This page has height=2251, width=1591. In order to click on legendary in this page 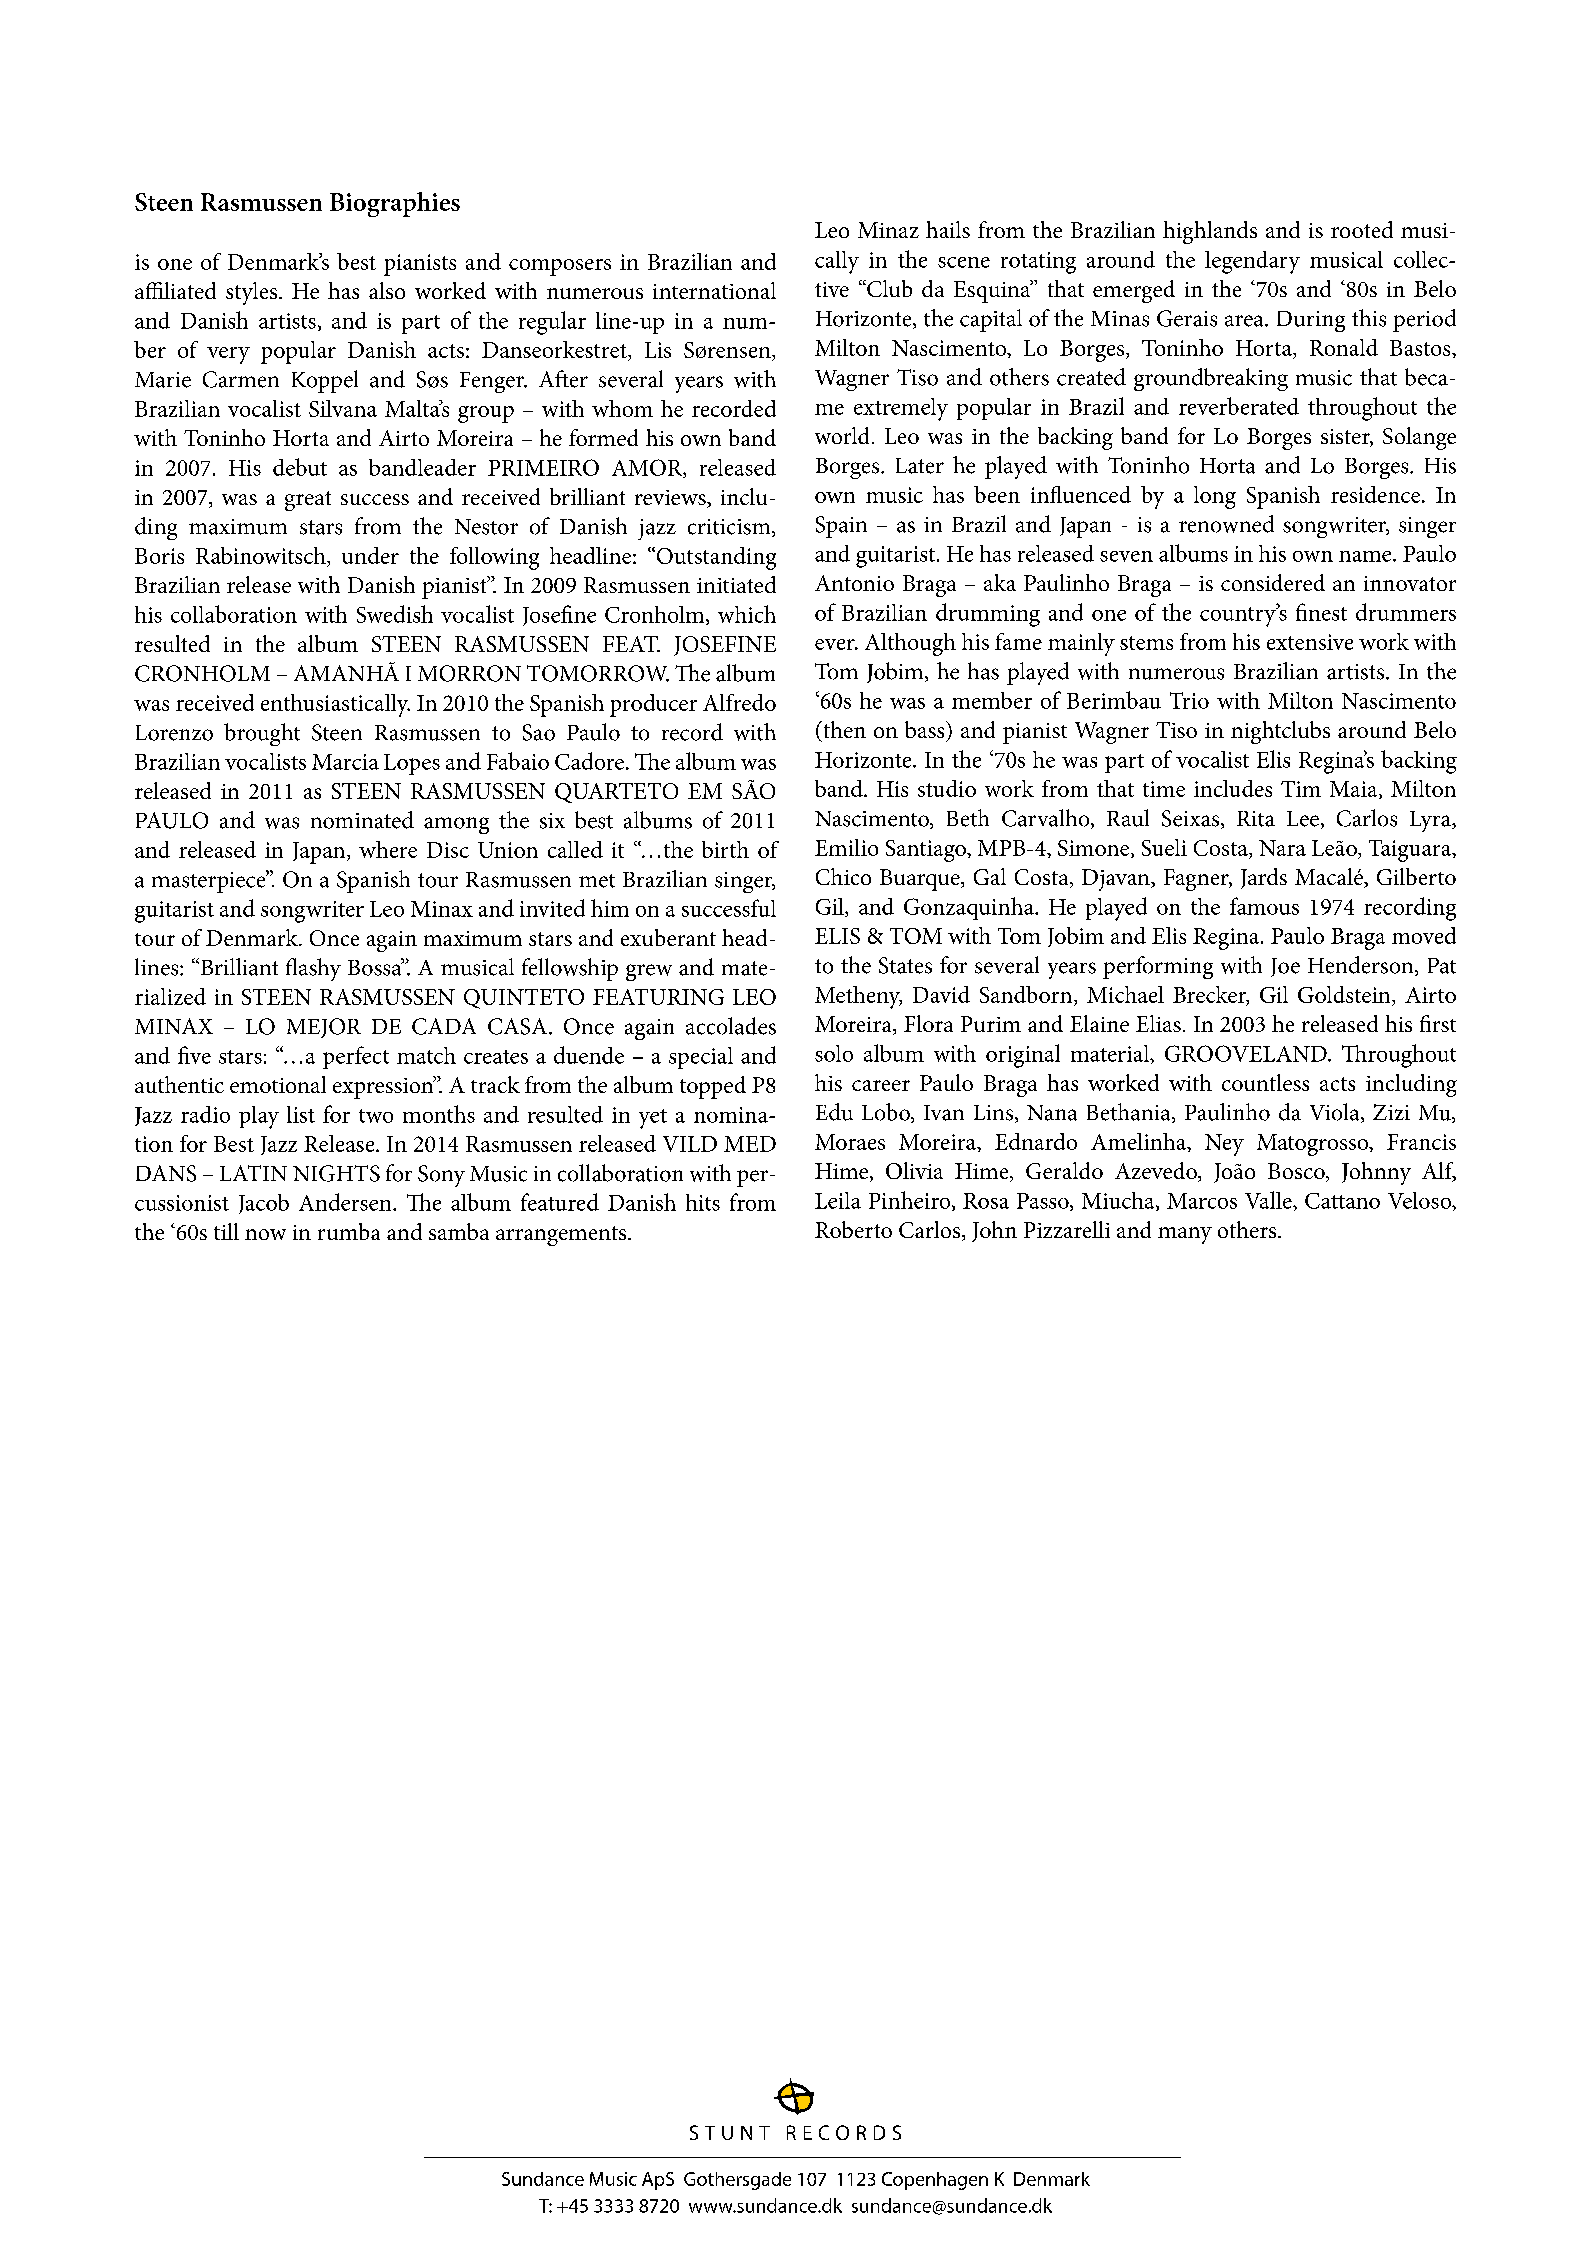, I will do `click(1252, 262)`.
